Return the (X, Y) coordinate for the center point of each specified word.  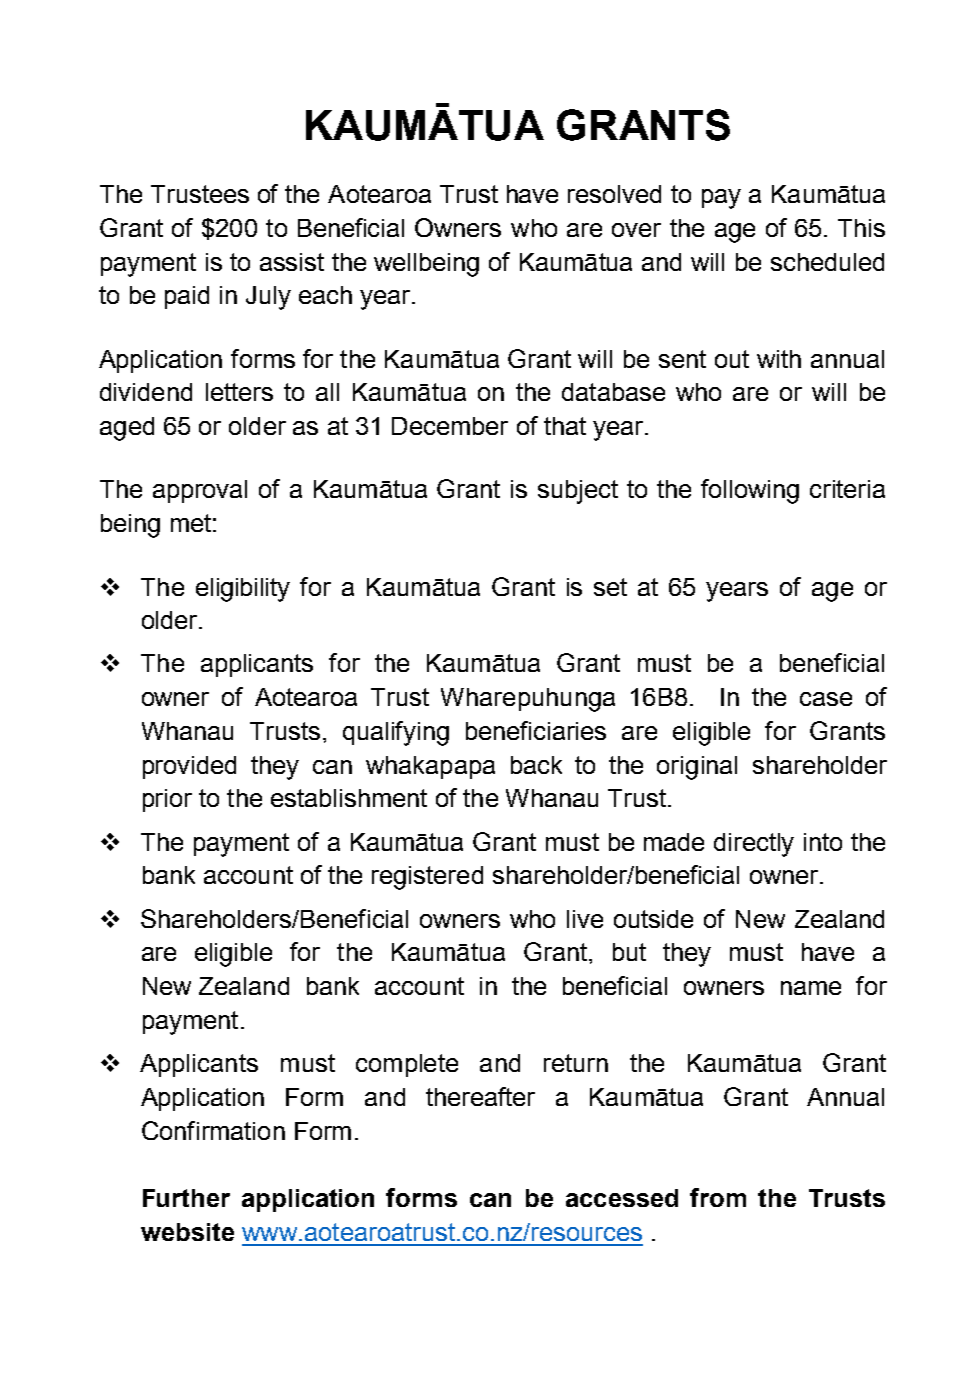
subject (578, 492)
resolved (614, 194)
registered (427, 878)
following (750, 491)
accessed (622, 1198)
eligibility (243, 590)
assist (292, 262)
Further (186, 1198)
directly (754, 845)
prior (167, 800)
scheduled (827, 262)
